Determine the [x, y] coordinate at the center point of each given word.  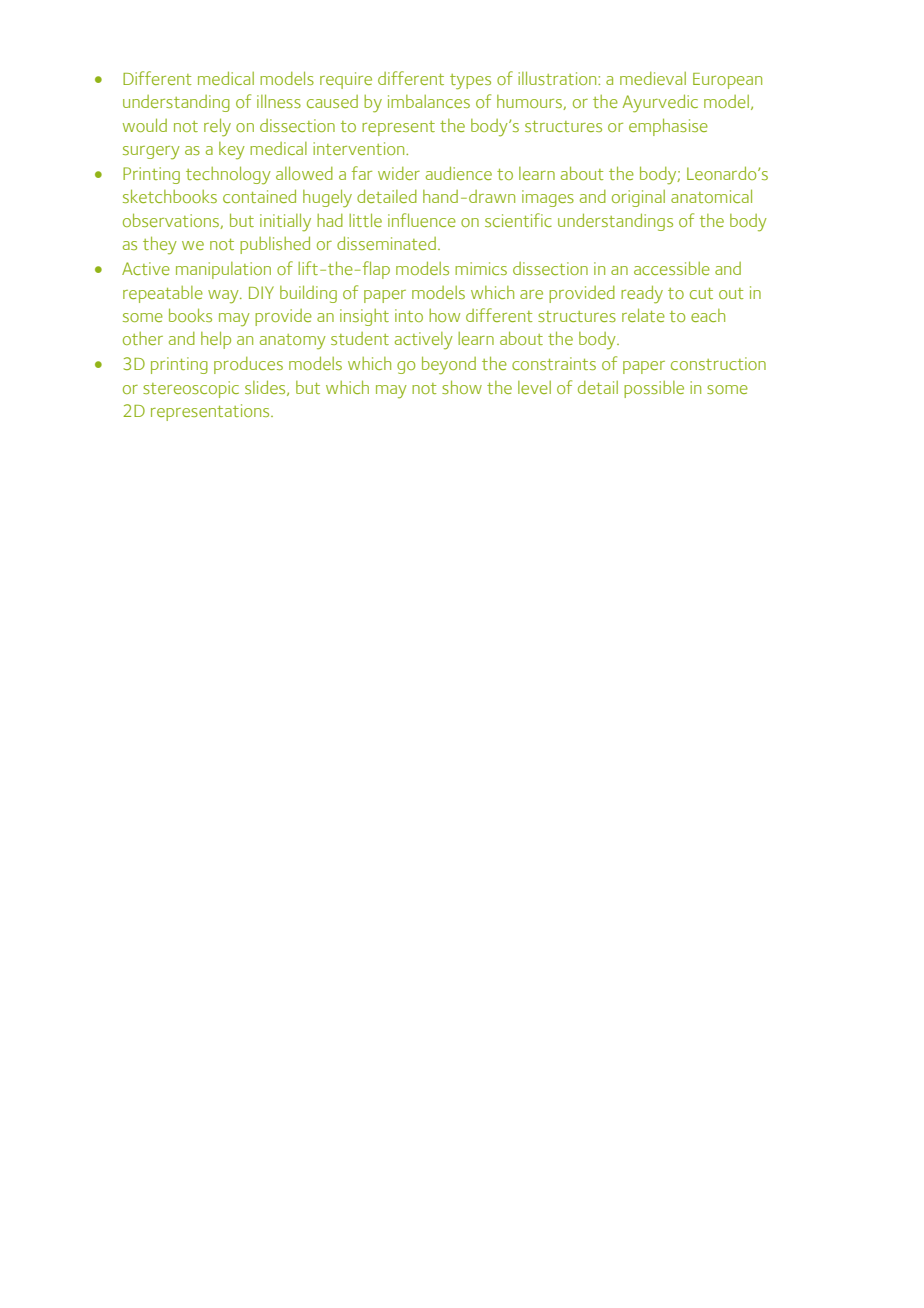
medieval [653, 78]
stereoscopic [191, 389]
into [409, 315]
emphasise [668, 127]
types [470, 82]
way [224, 297]
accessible [672, 268]
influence [422, 220]
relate [643, 315]
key [232, 151]
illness [279, 101]
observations [172, 221]
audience [459, 173]
